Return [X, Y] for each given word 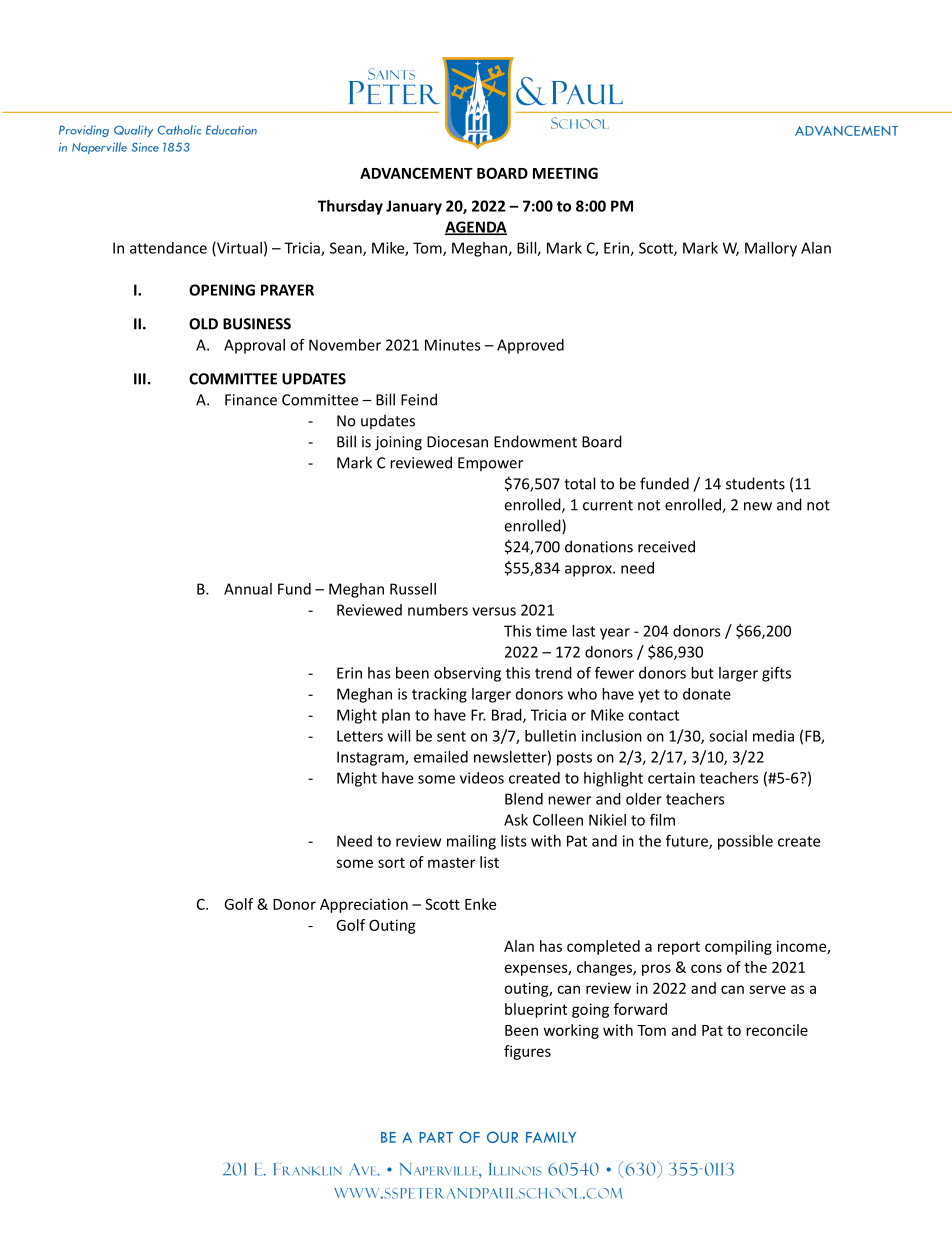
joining [398, 443]
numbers [438, 610]
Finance [251, 400]
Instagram [371, 758]
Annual [248, 589]
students [755, 483]
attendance [168, 248]
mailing [471, 842]
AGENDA [476, 228]
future [688, 842]
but [702, 673]
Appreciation [364, 905]
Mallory [771, 249]
